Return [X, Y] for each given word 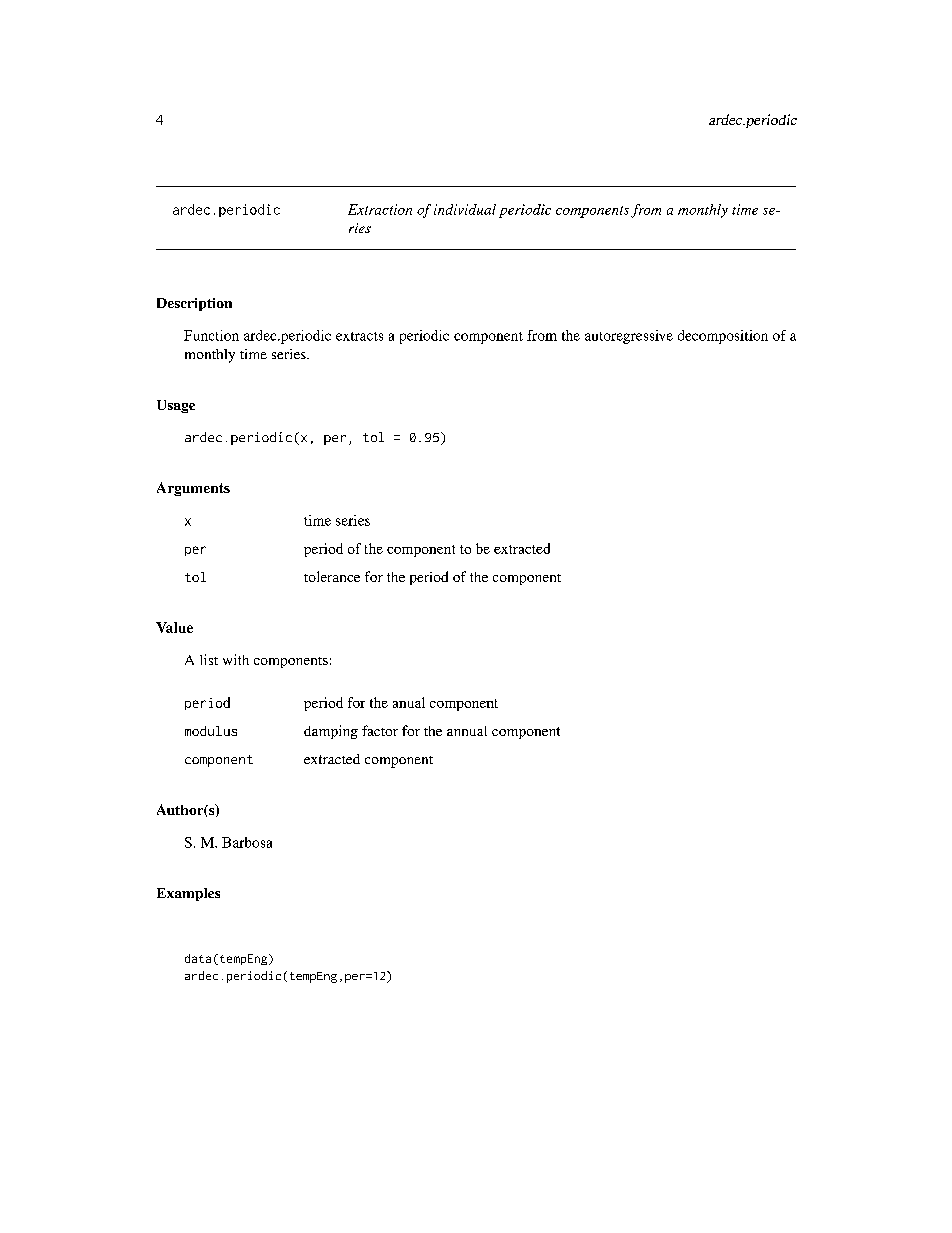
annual [467, 731]
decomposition [723, 337]
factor [380, 730]
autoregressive [629, 337]
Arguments [193, 489]
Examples [188, 894]
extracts [359, 336]
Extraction [380, 209]
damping [331, 732]
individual [465, 209]
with [236, 659]
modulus [211, 731]
